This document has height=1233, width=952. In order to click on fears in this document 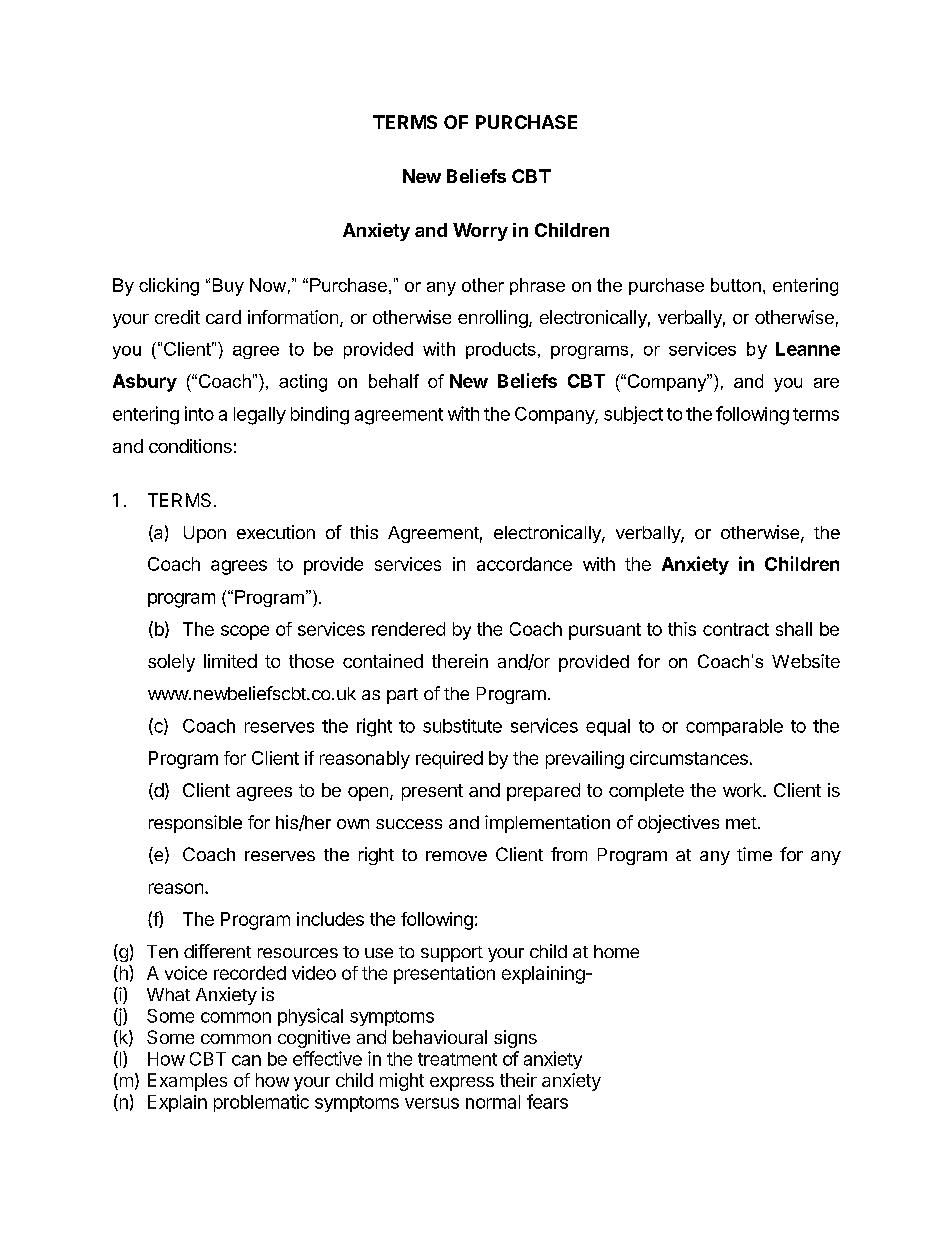, I will do `click(547, 1101)`.
